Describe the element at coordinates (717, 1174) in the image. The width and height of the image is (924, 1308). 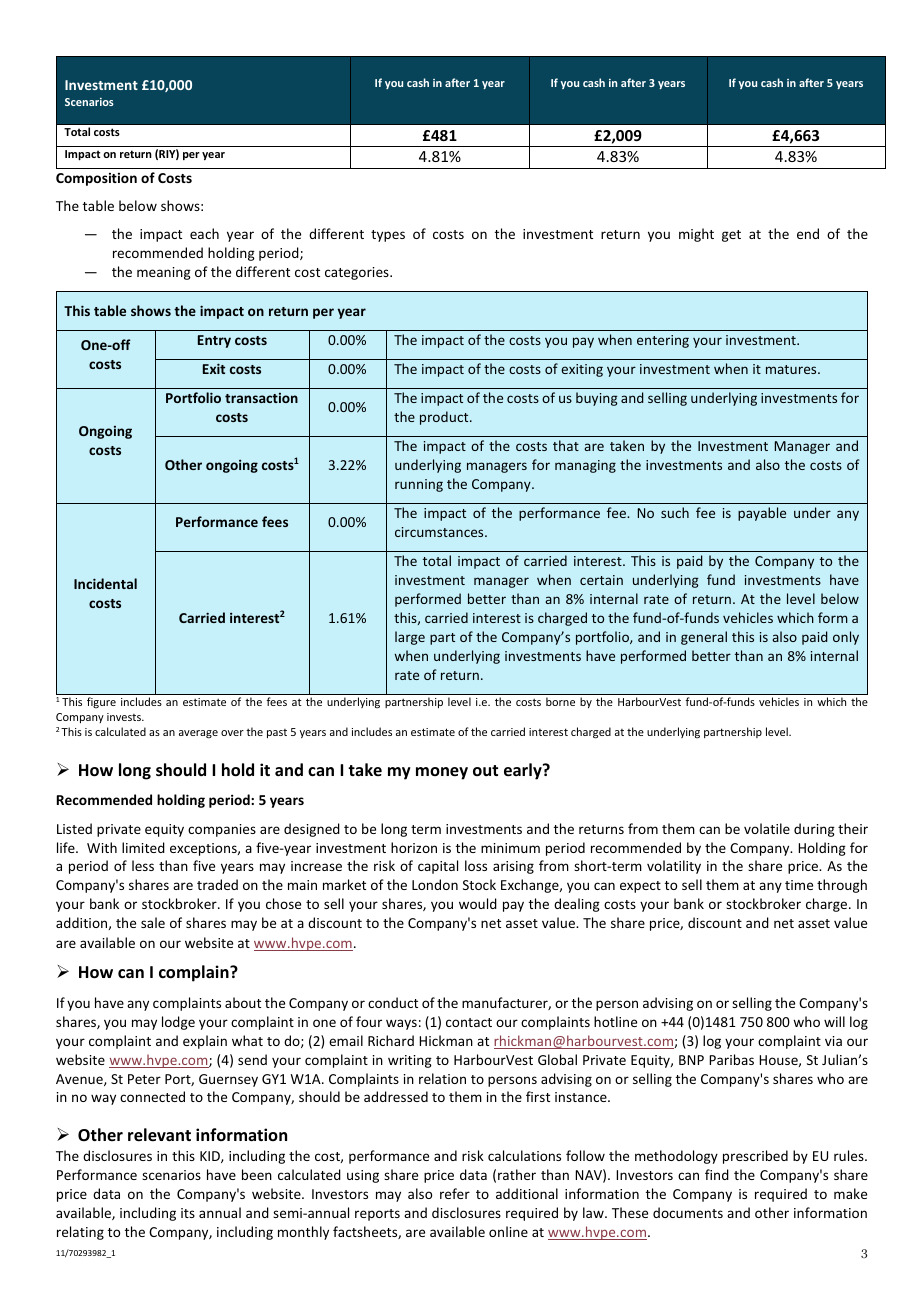
I see `find` at that location.
